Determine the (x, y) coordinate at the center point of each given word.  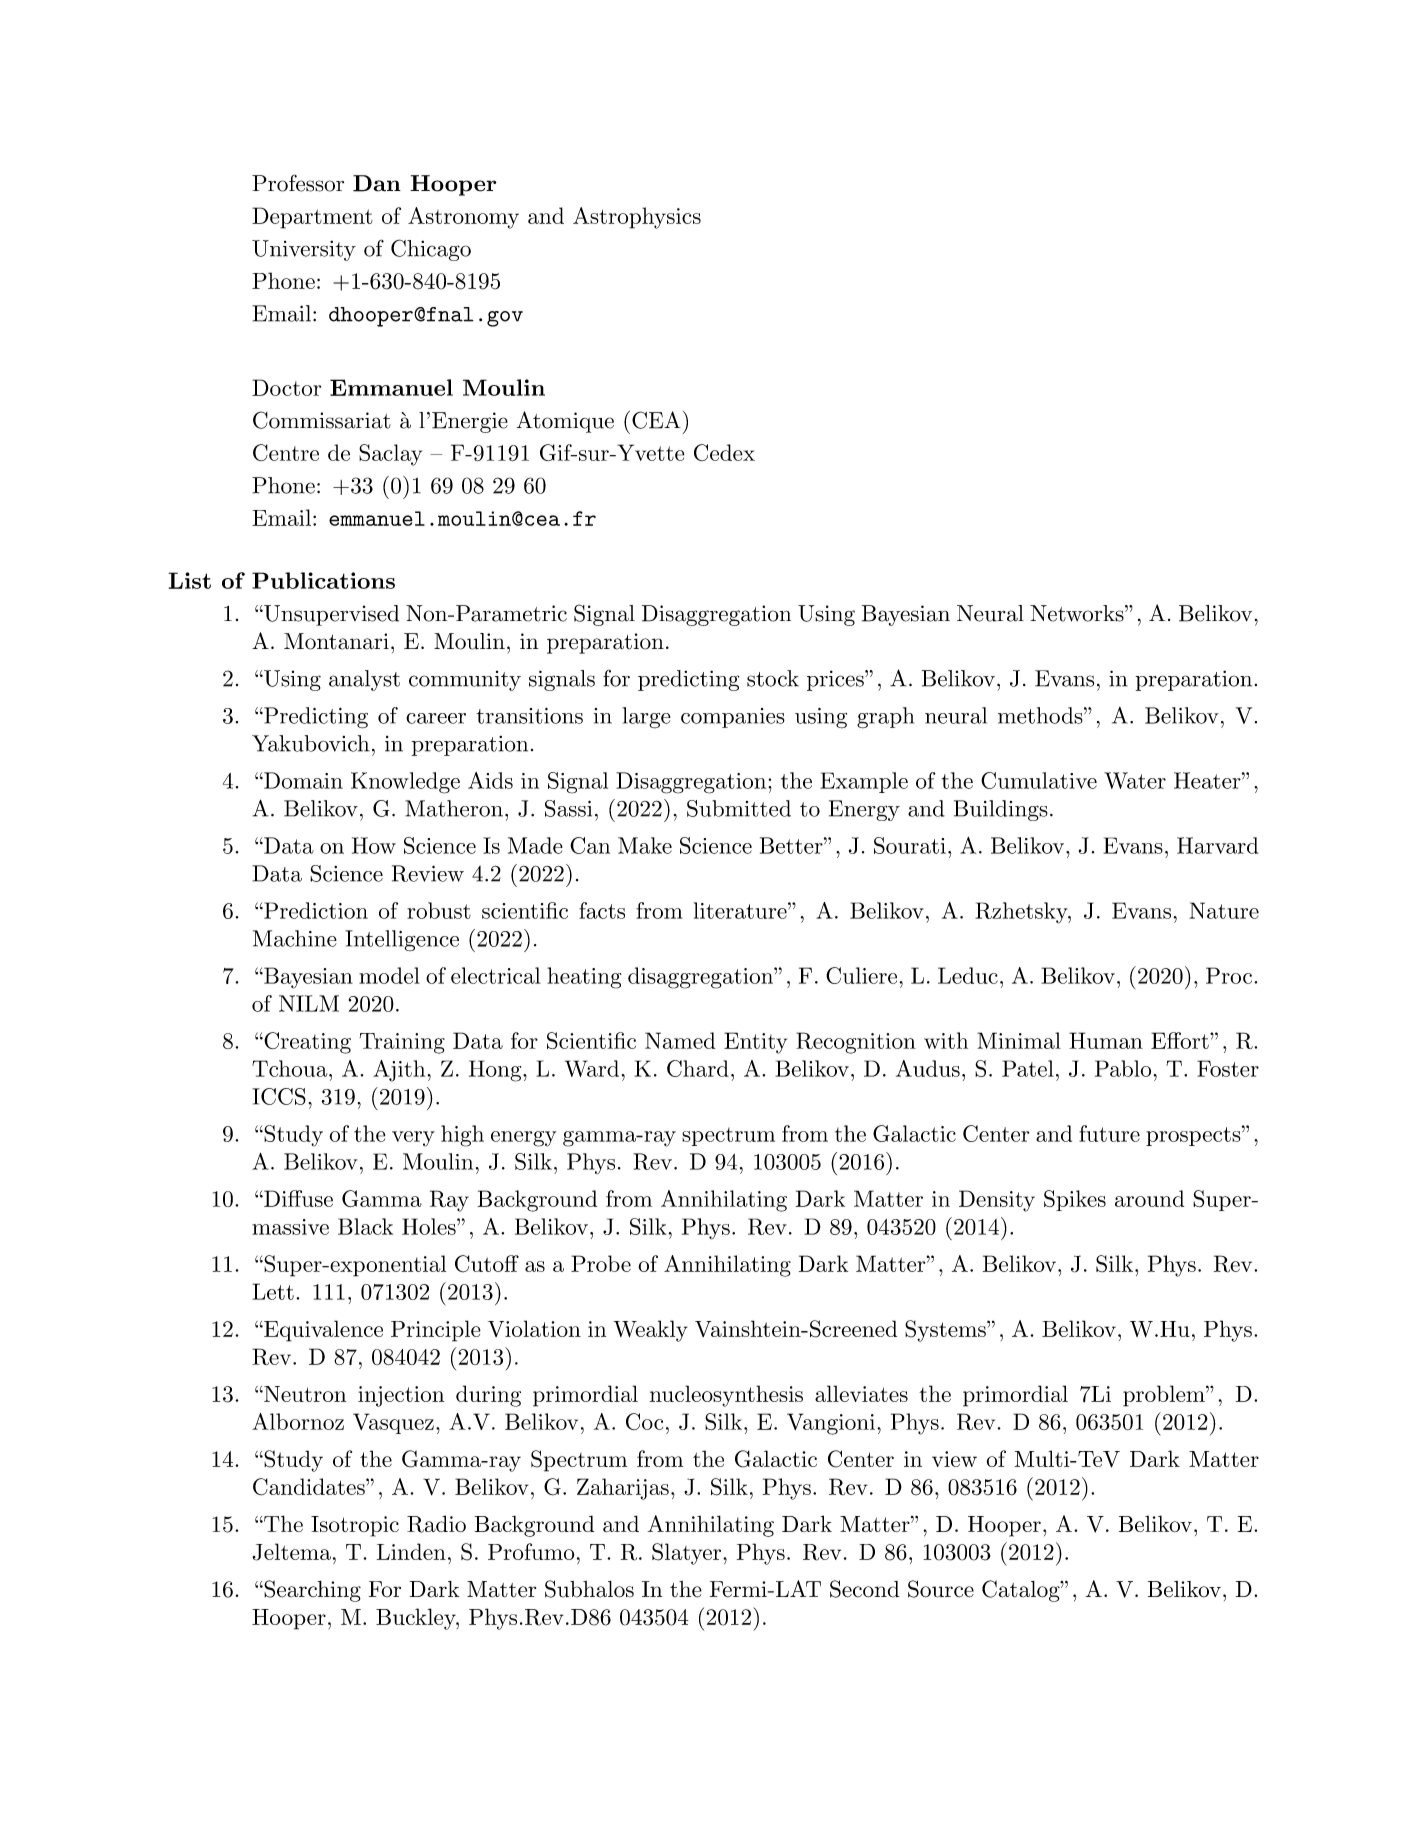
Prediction (315, 910)
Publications (323, 580)
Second (864, 1589)
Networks (1077, 613)
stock (773, 678)
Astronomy (463, 218)
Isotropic (355, 1526)
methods (1040, 715)
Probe (601, 1263)
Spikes (1075, 1200)
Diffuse (297, 1198)
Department (312, 218)
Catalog (1021, 1591)
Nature (1224, 910)
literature (740, 910)
